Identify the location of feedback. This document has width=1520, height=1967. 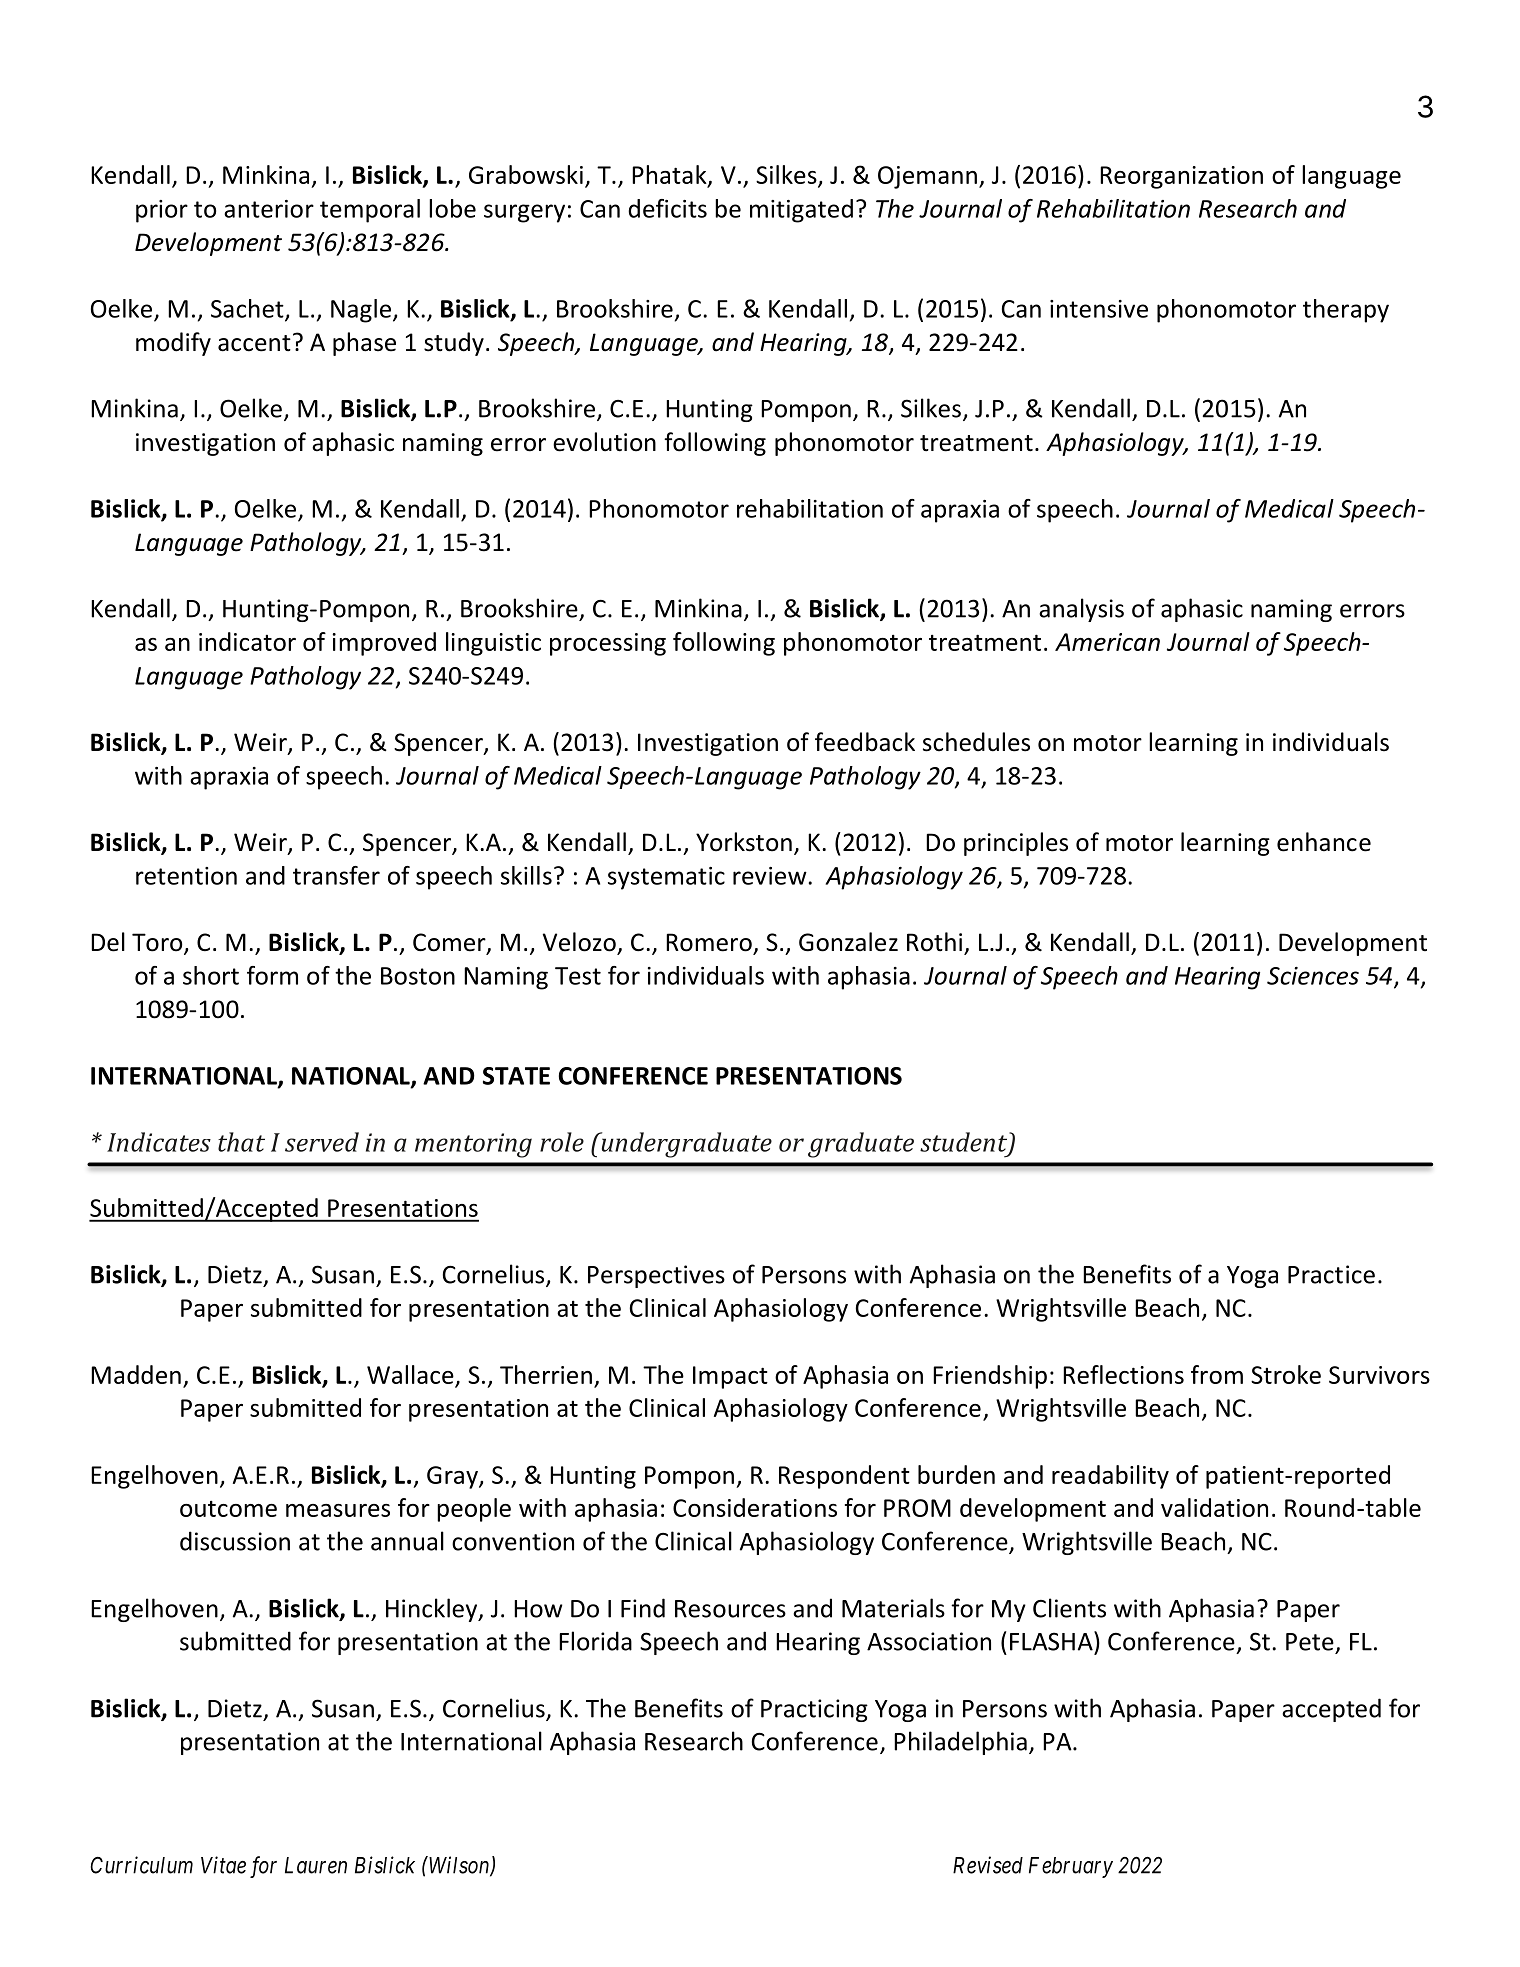
(865, 742).
